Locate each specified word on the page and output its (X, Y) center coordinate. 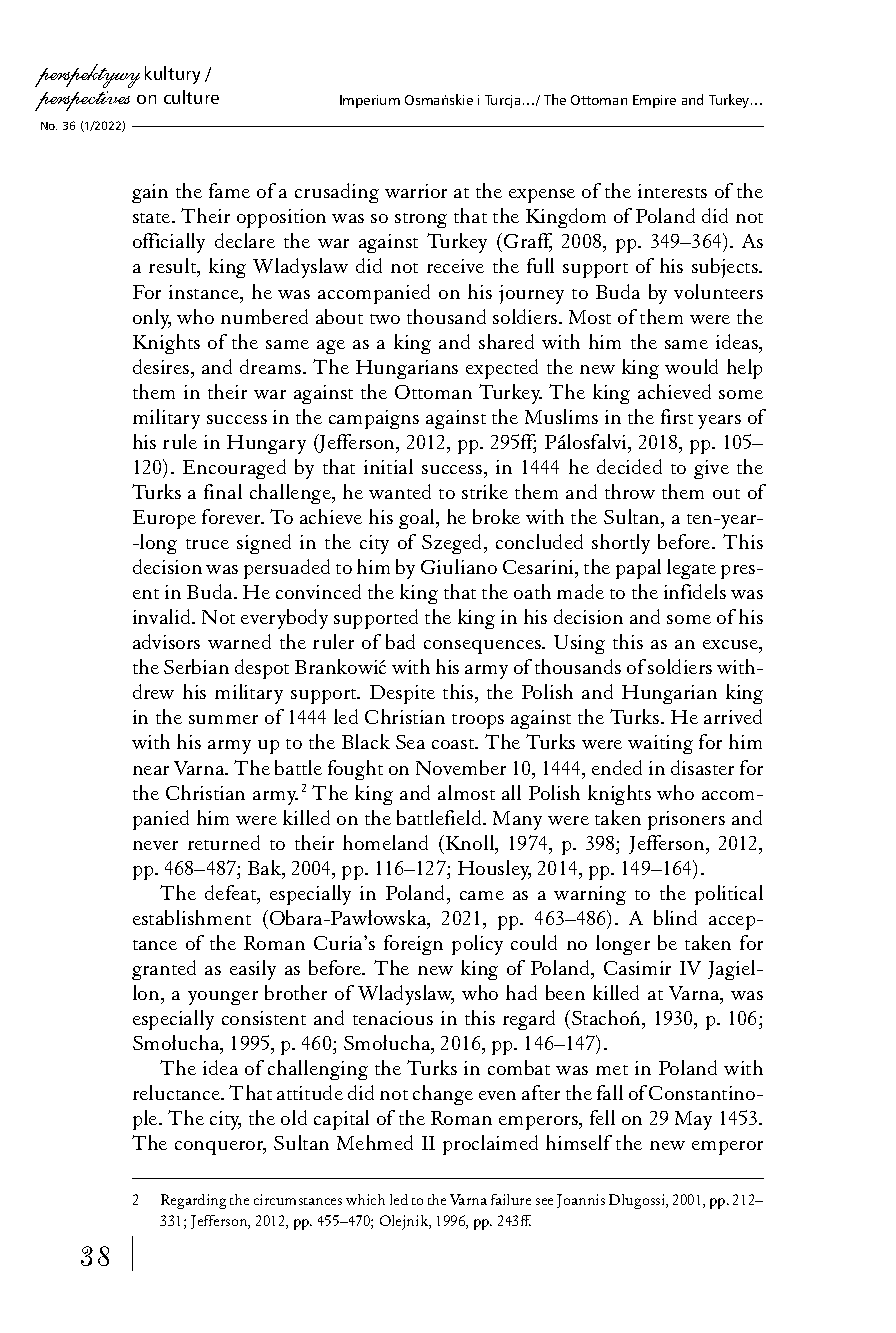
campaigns (374, 419)
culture (191, 97)
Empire (654, 101)
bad (400, 641)
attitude (310, 1092)
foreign (413, 945)
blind (675, 917)
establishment (192, 917)
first (677, 416)
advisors (166, 641)
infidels (695, 591)
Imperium (370, 101)
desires (162, 366)
